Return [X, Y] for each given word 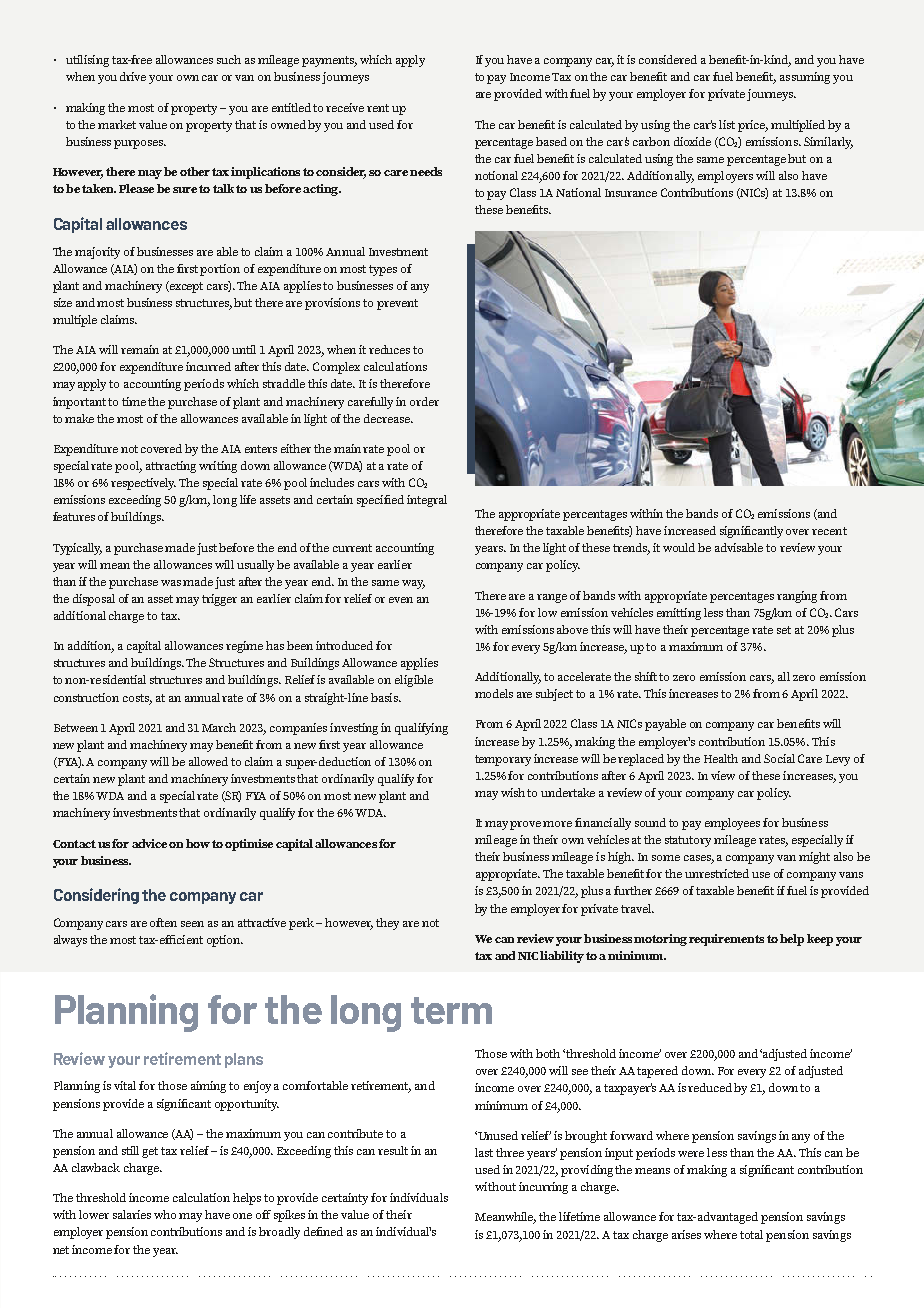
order [424, 401]
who [165, 1214]
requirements [726, 940]
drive [133, 76]
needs [426, 171]
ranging [797, 597]
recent [829, 531]
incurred [208, 366]
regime [244, 647]
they [387, 924]
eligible [414, 681]
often [163, 922]
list [727, 124]
